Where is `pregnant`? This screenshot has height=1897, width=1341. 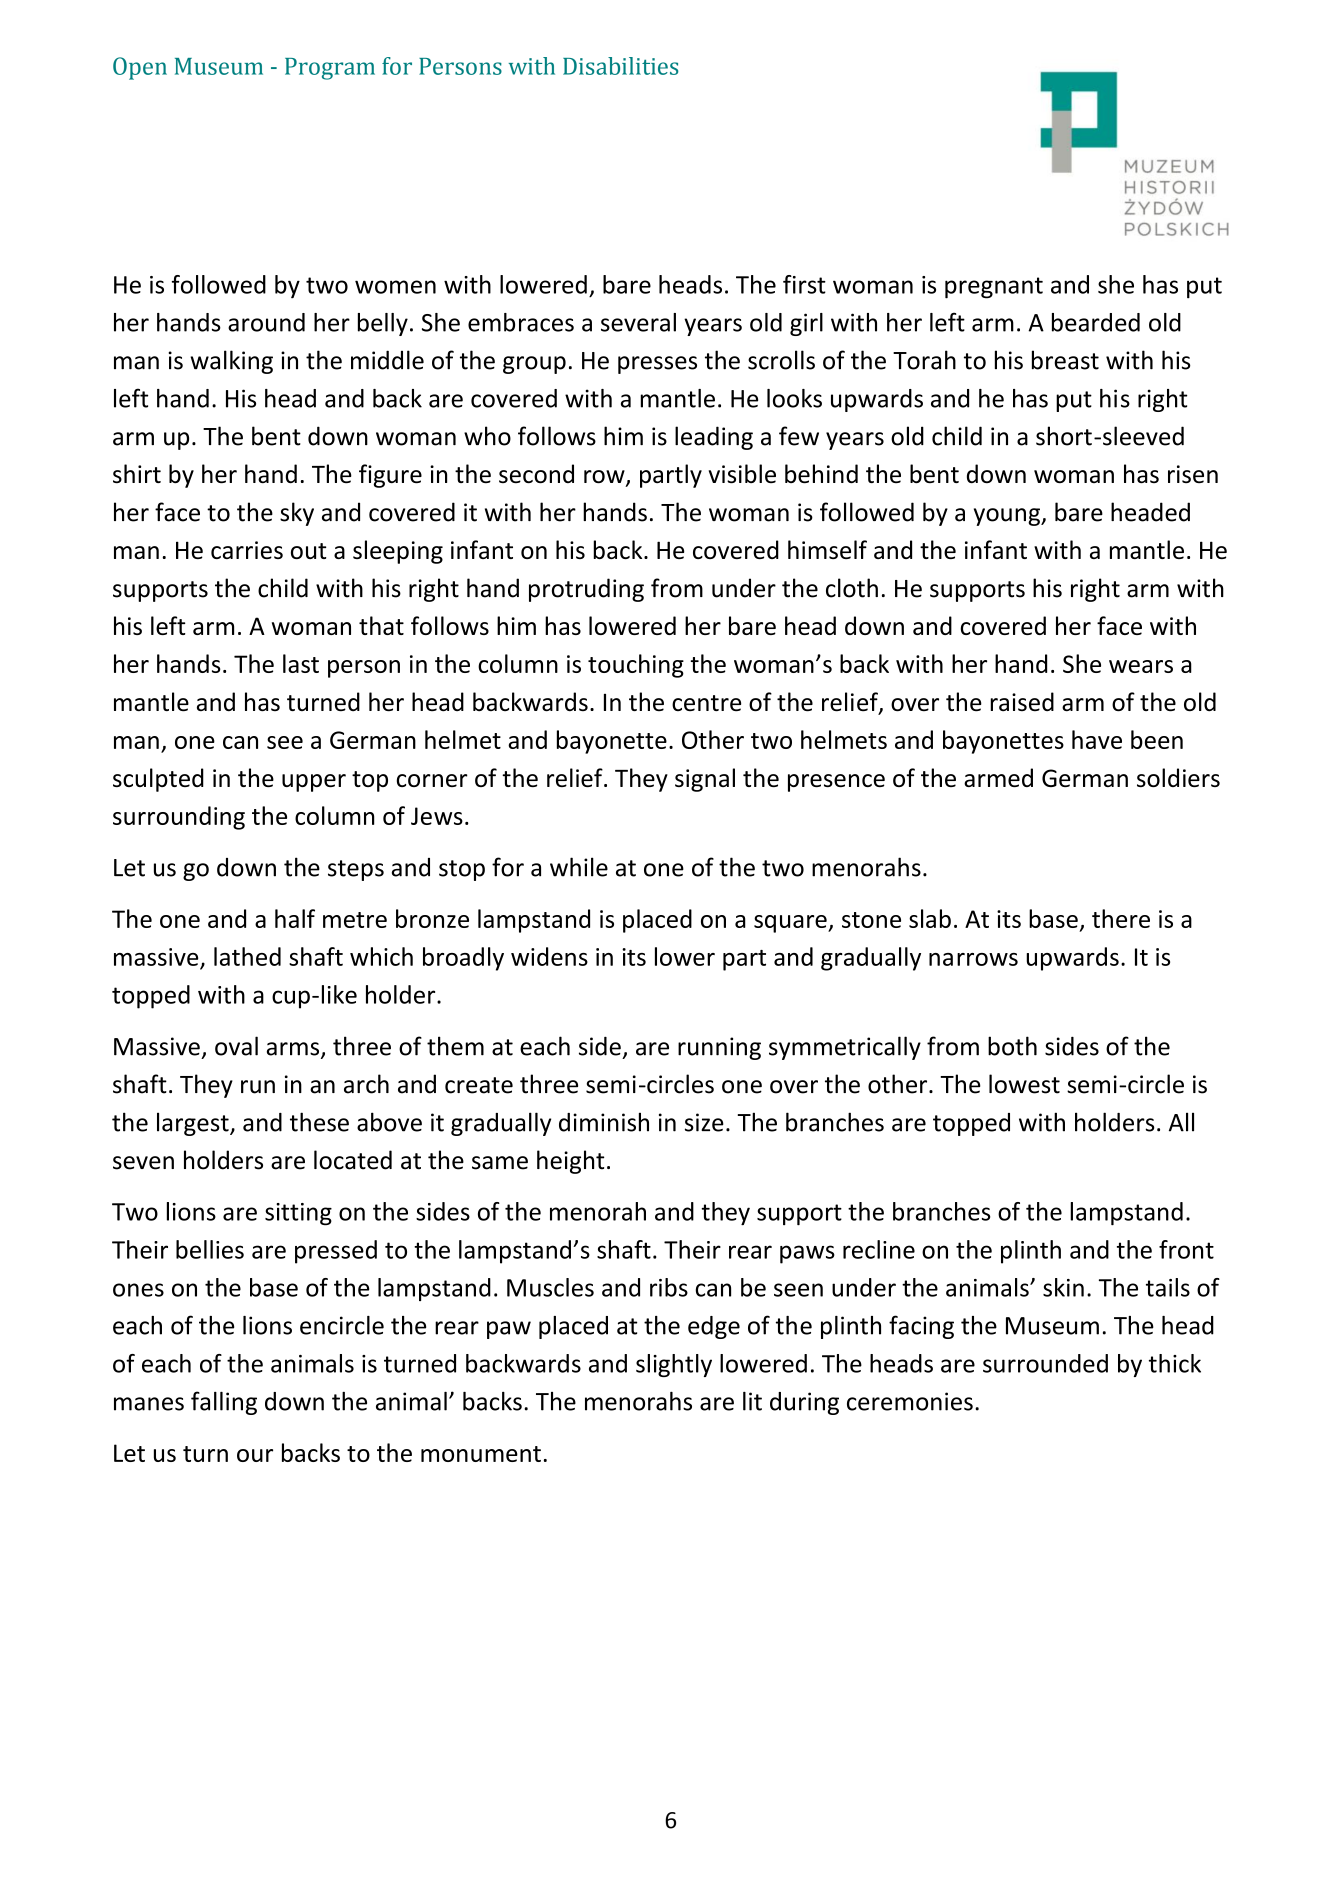
pregnant is located at coordinates (994, 288).
